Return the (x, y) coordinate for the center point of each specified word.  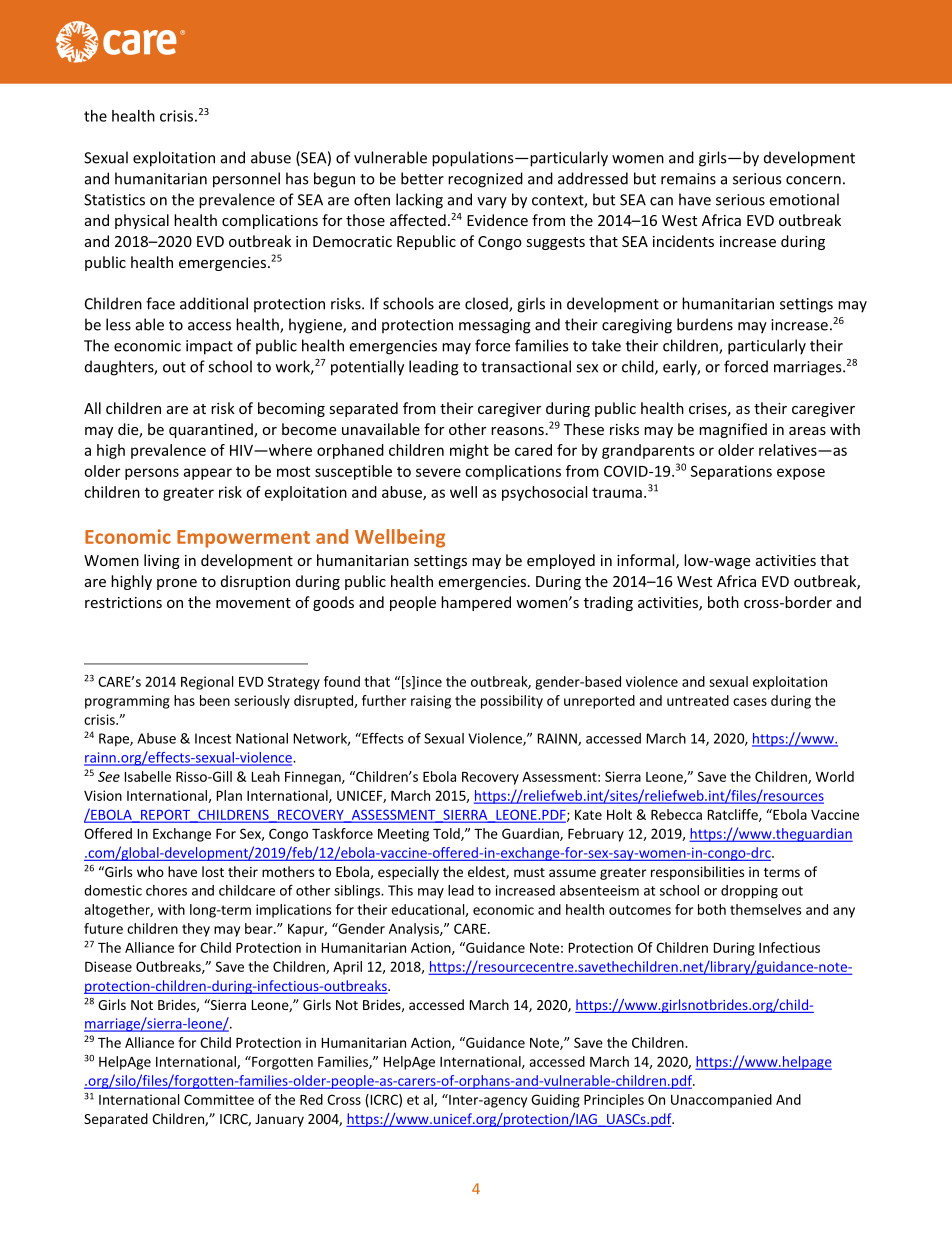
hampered (476, 603)
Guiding (555, 1101)
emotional (804, 199)
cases (750, 702)
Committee (219, 1099)
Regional (207, 683)
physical (142, 221)
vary (492, 203)
